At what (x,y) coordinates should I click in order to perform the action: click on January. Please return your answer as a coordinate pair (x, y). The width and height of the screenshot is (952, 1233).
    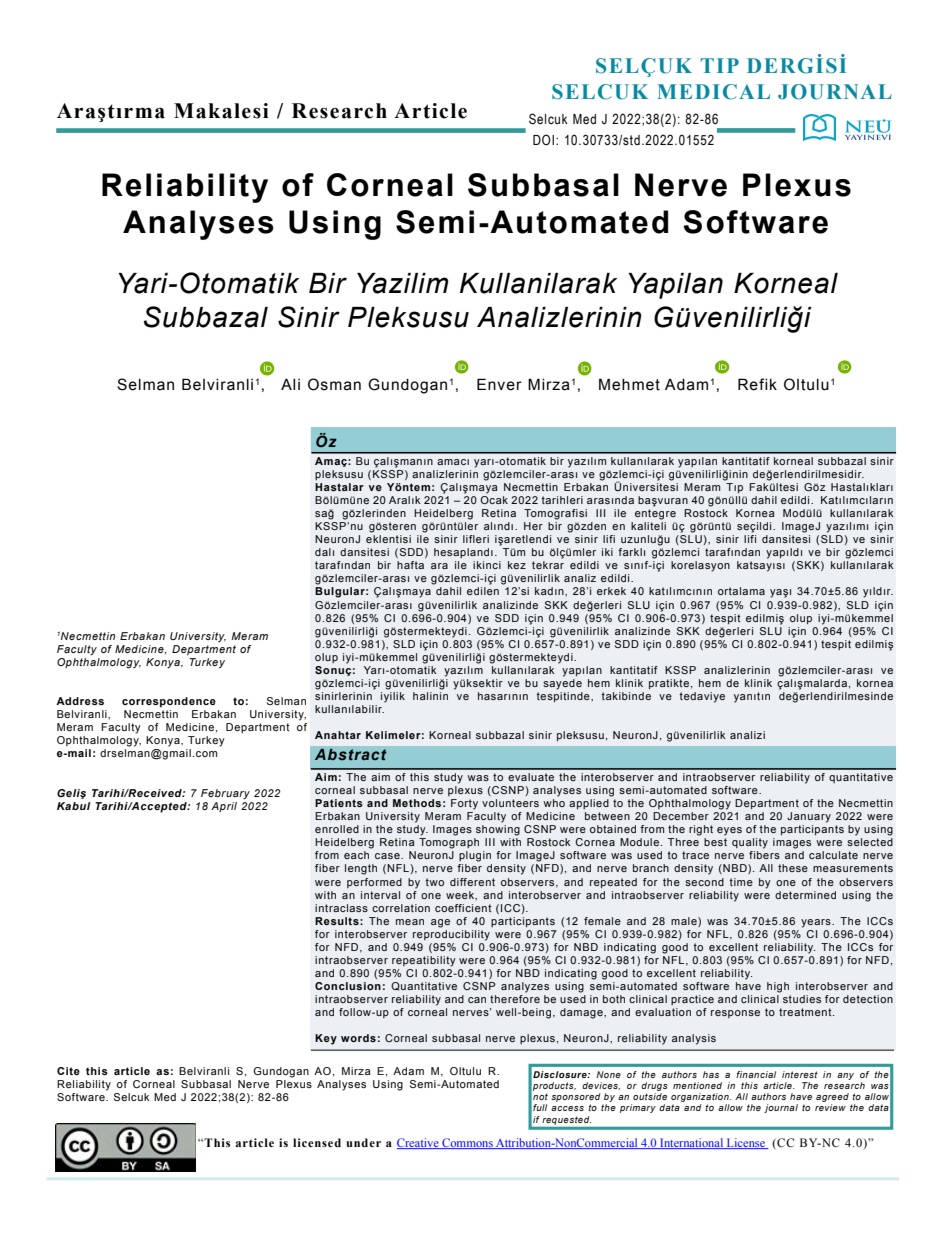
    Looking at the image, I should click on (809, 817).
